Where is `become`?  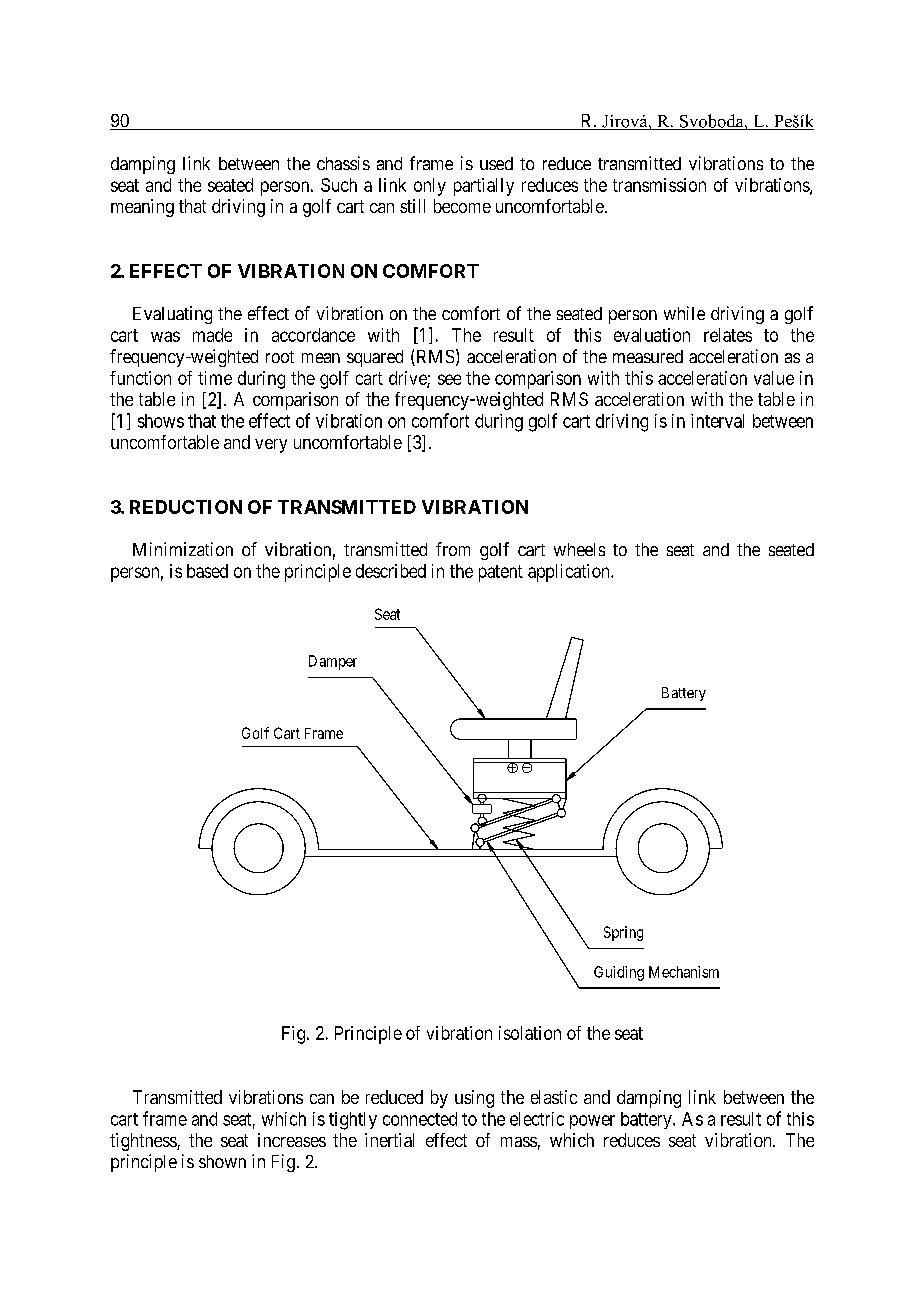 become is located at coordinates (462, 206).
